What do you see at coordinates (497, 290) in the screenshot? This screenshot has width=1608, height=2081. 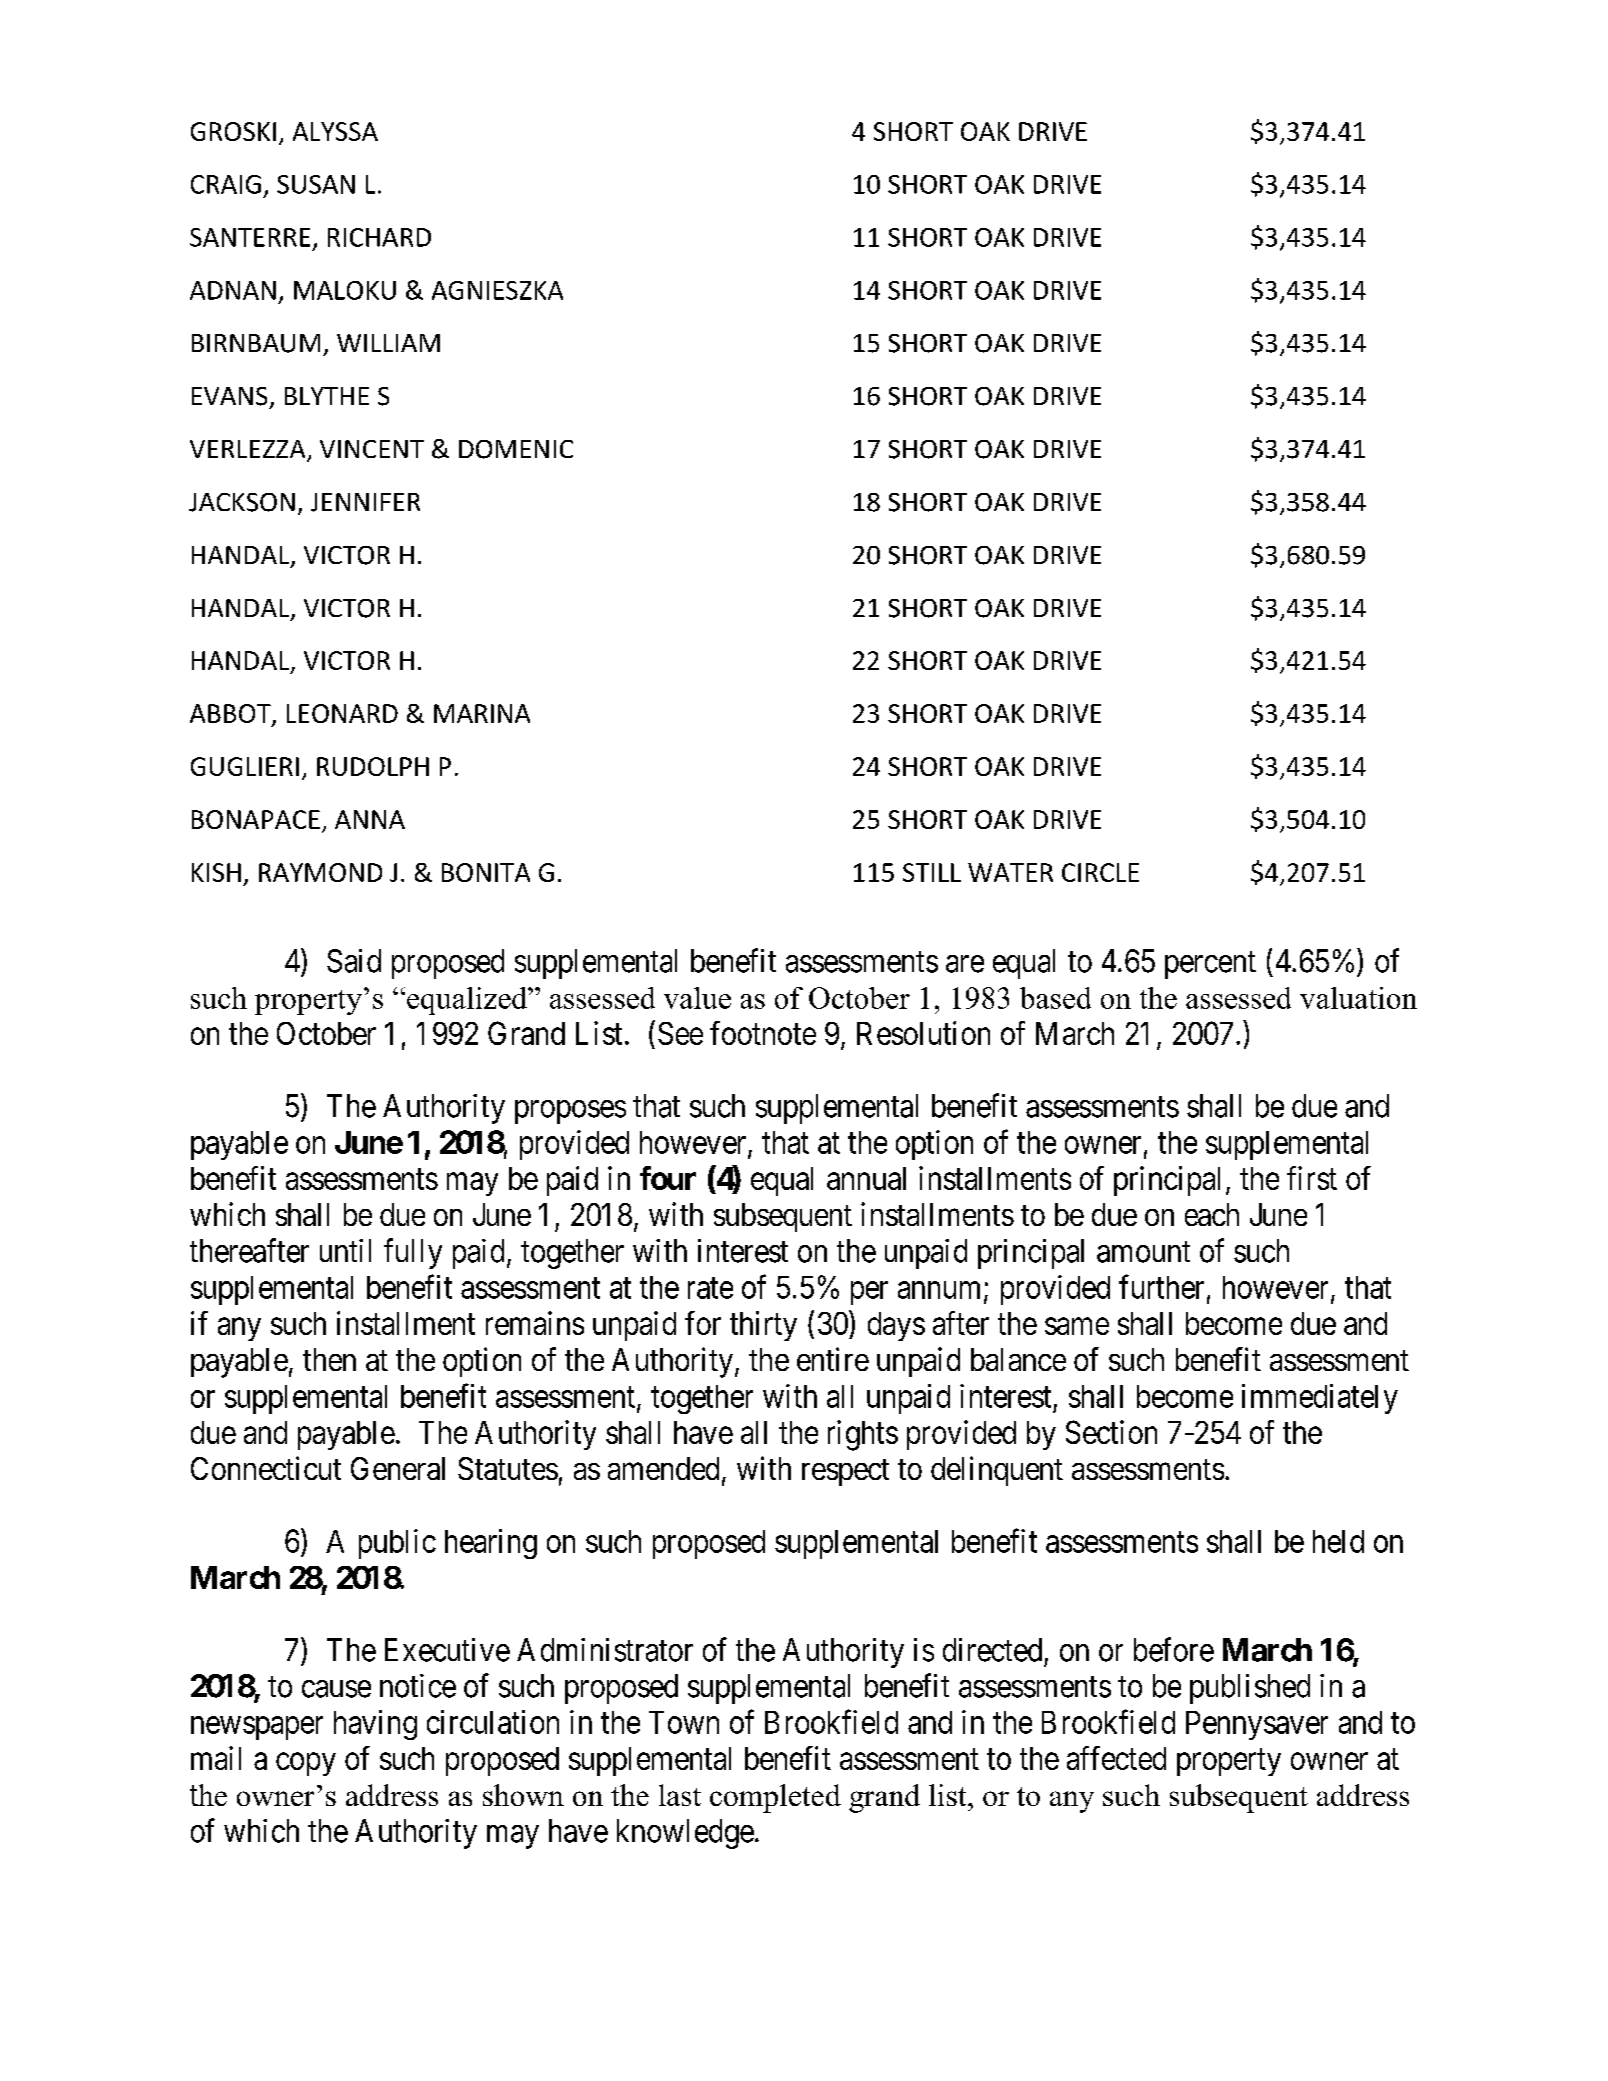 I see `AGNIESZKA` at bounding box center [497, 290].
